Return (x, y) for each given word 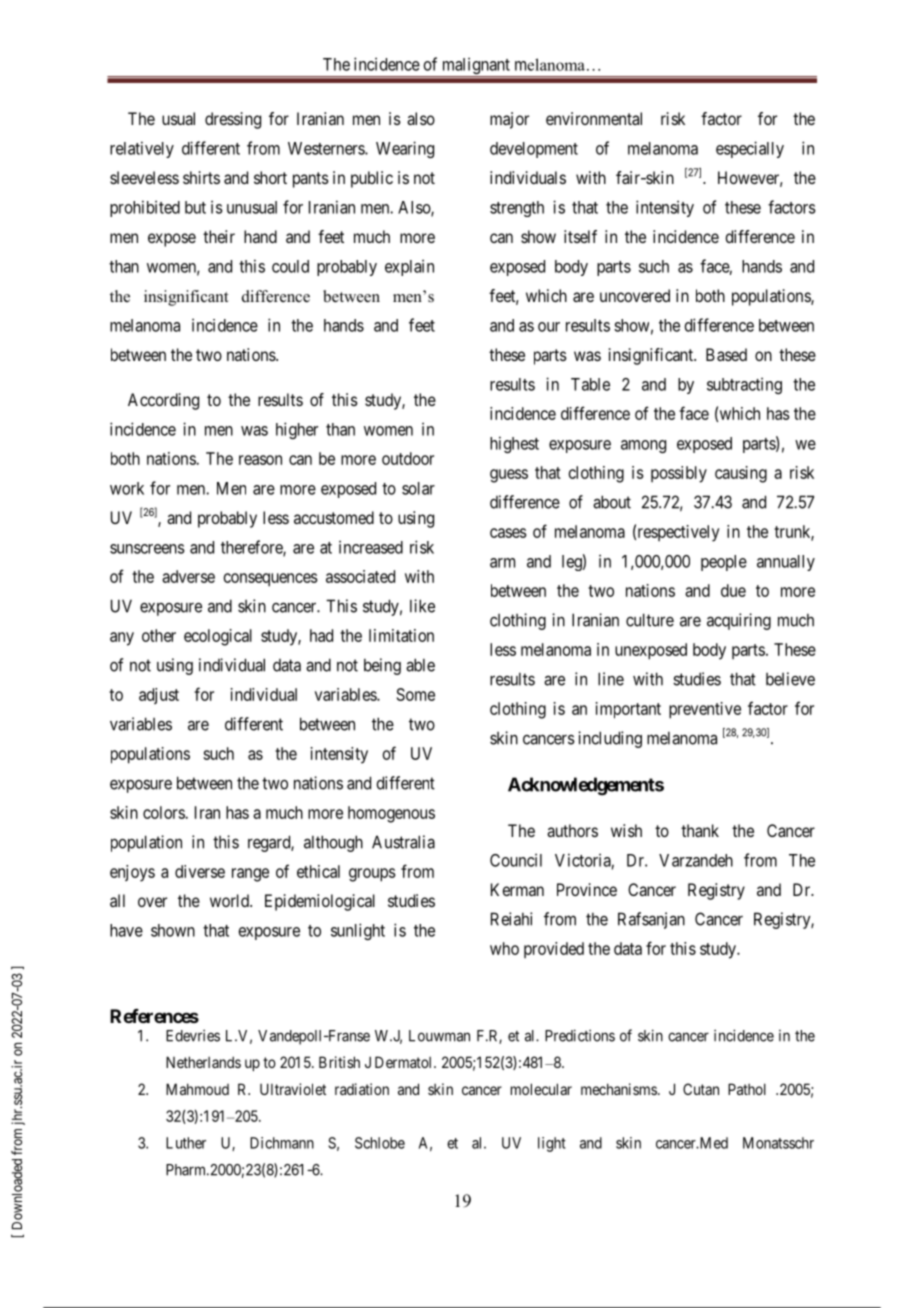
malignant (476, 67)
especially (750, 149)
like (422, 606)
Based (726, 354)
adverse (188, 576)
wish (626, 830)
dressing (233, 120)
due (733, 590)
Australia (403, 842)
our (549, 327)
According (163, 401)
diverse (200, 871)
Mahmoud (197, 1089)
